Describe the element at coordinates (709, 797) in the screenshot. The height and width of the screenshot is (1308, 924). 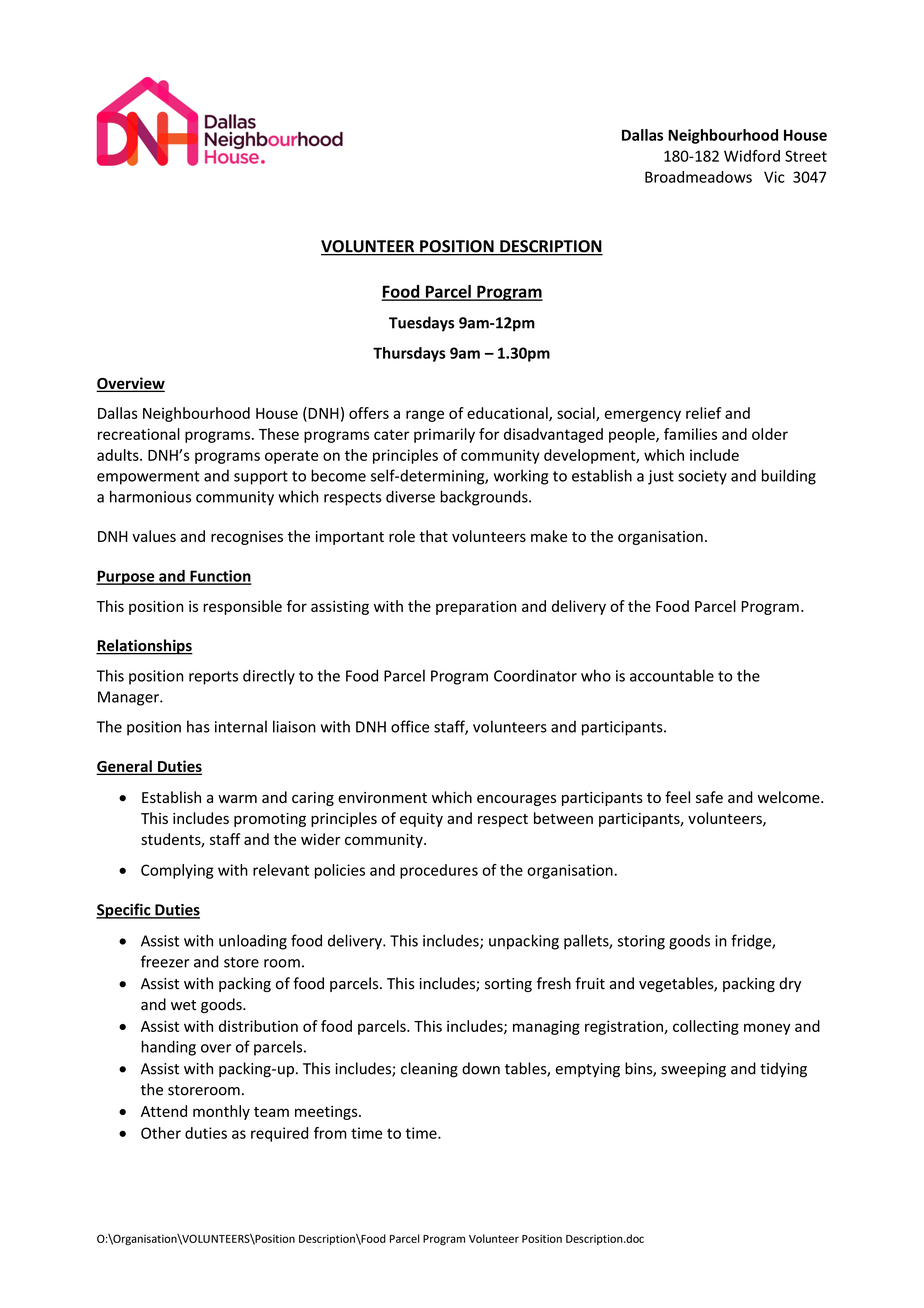
I see `safe` at that location.
